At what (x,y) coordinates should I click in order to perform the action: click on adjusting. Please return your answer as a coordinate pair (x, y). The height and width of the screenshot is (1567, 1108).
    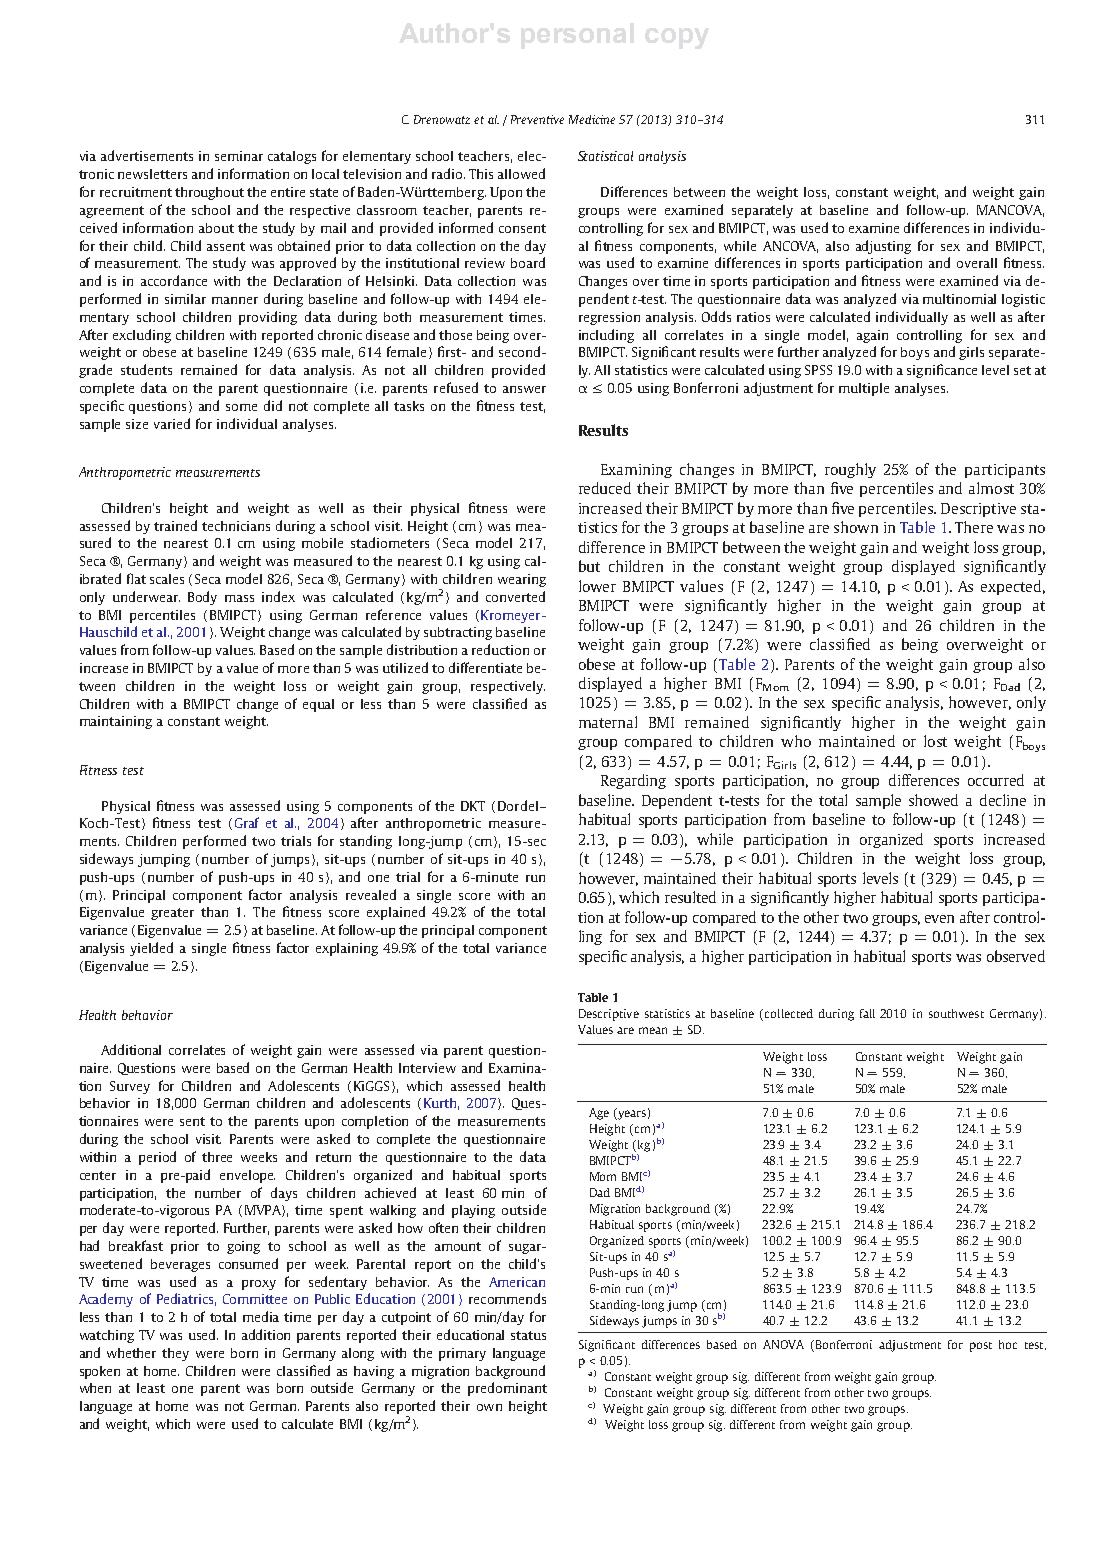
    Looking at the image, I should click on (883, 247).
